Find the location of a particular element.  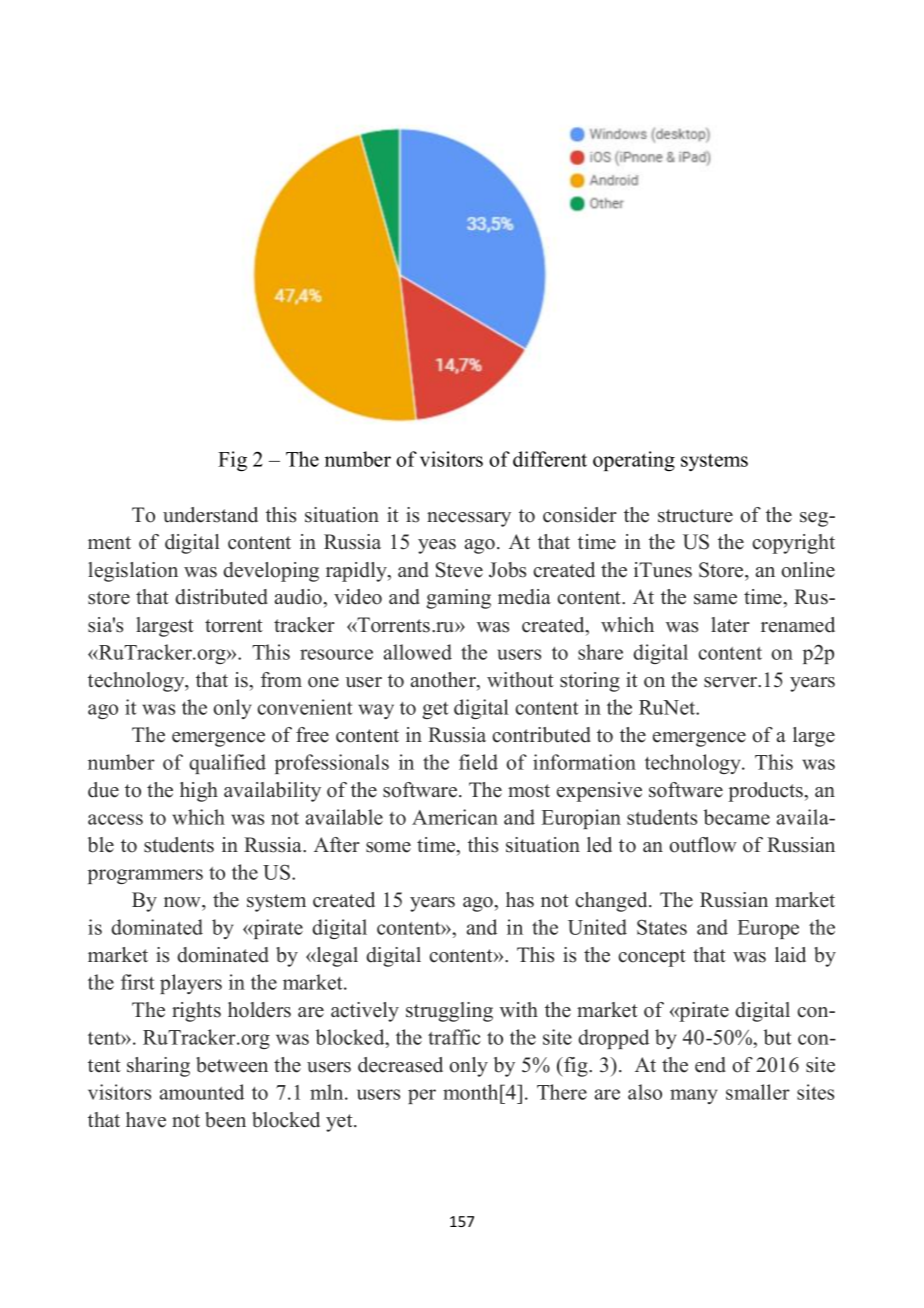

necessary is located at coordinates (469, 519).
